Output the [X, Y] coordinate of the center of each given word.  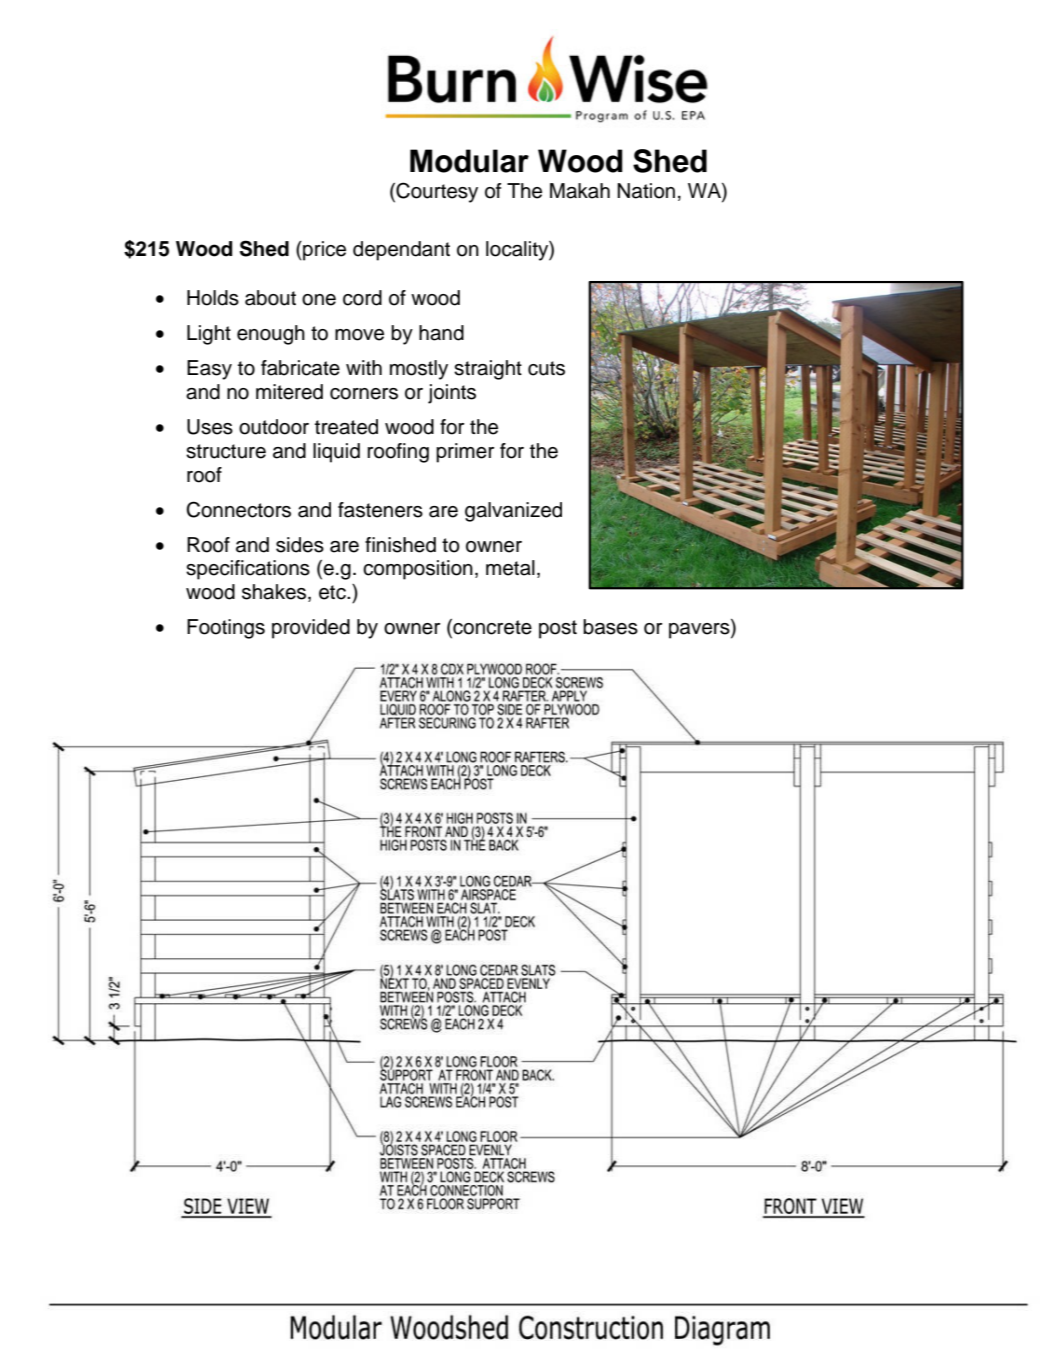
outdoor [274, 427]
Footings [226, 629]
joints [452, 394]
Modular [469, 161]
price [323, 251]
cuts [546, 368]
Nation [646, 191]
